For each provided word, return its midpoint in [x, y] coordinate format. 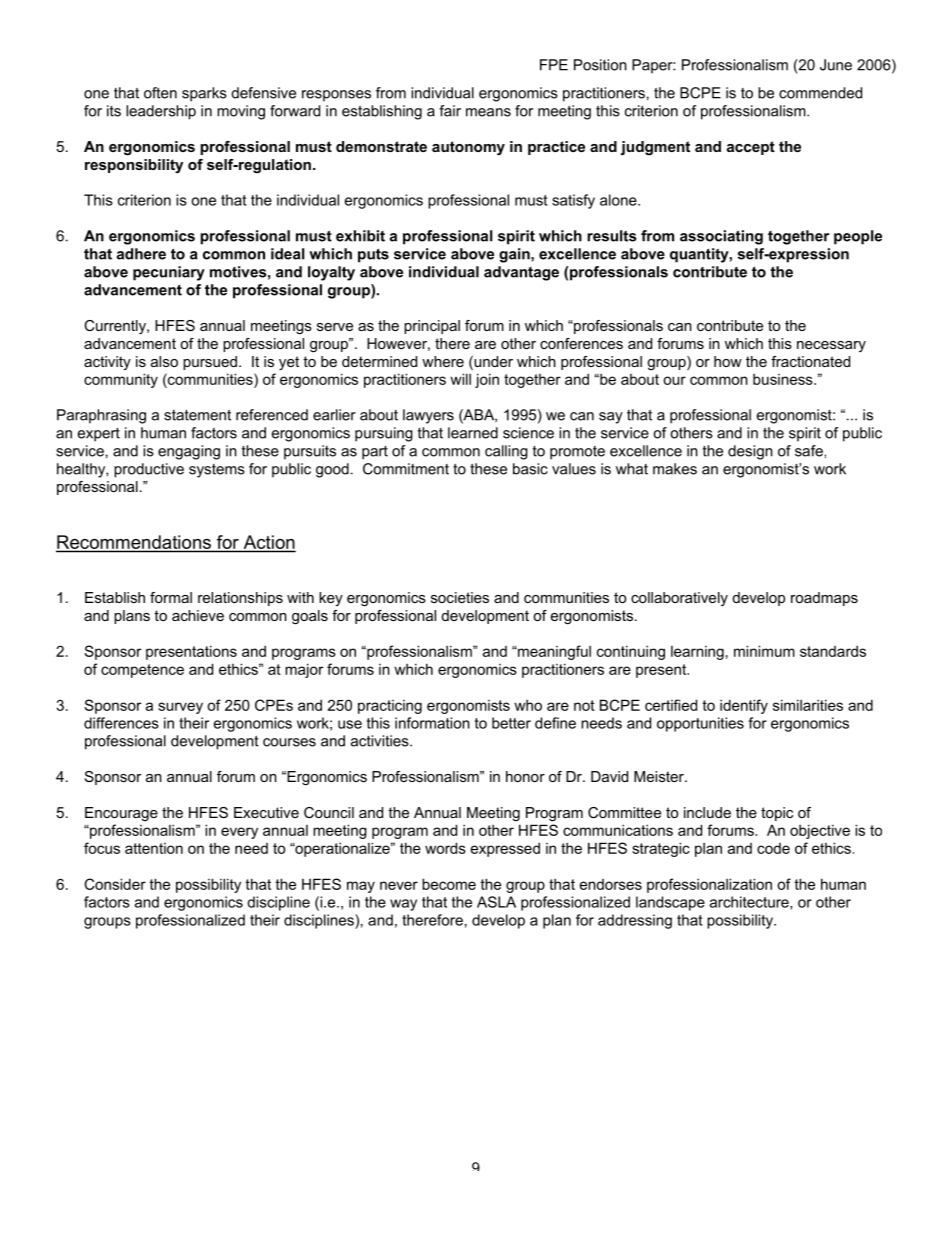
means [488, 112]
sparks [204, 94]
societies [460, 597]
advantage [521, 273]
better [511, 723]
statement [197, 415]
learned [473, 433]
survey [180, 708]
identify [744, 706]
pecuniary [169, 273]
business [784, 379]
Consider [115, 884]
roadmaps [824, 599]
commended [820, 93]
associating [721, 237]
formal [171, 597]
